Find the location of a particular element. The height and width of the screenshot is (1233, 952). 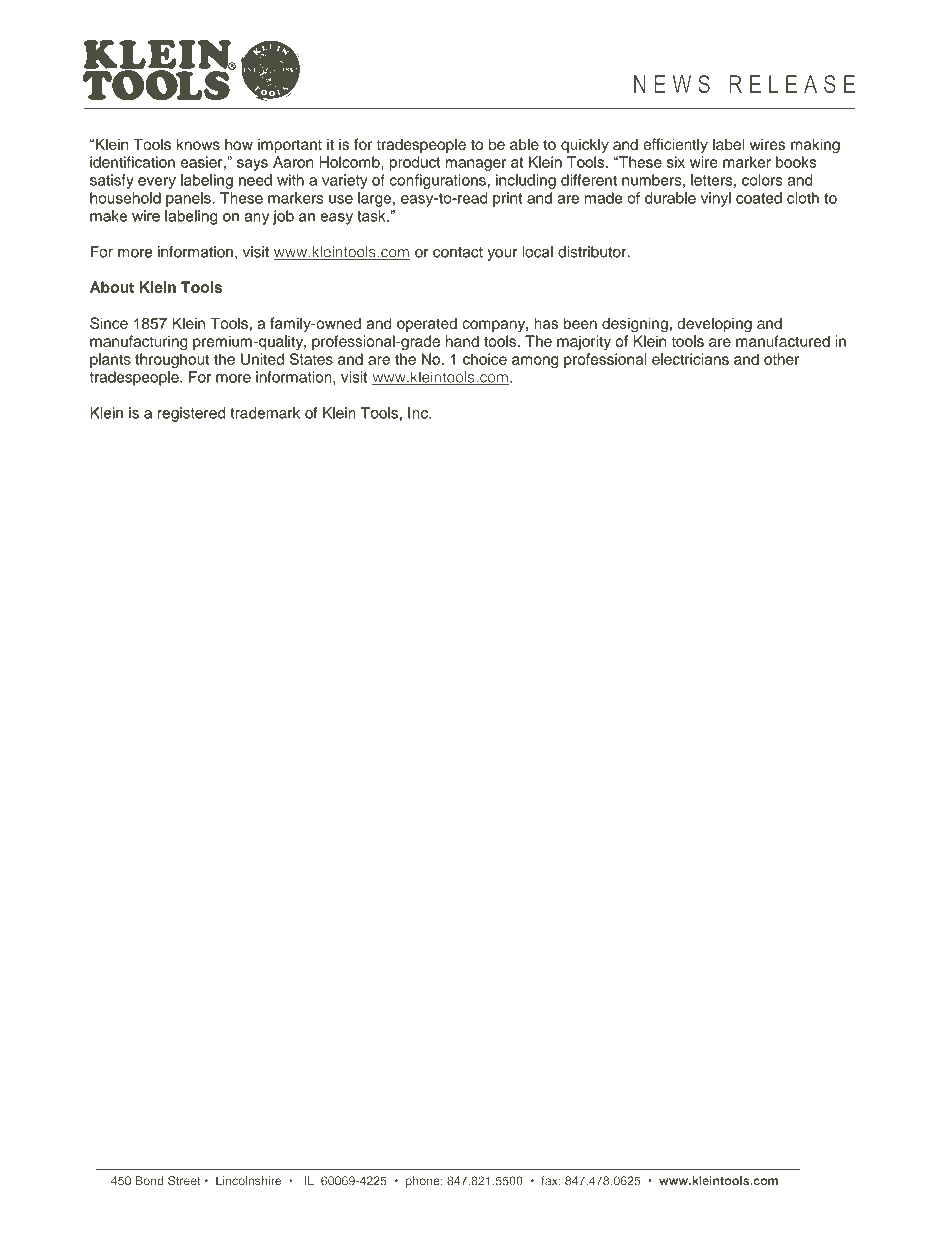

manager is located at coordinates (476, 165).
